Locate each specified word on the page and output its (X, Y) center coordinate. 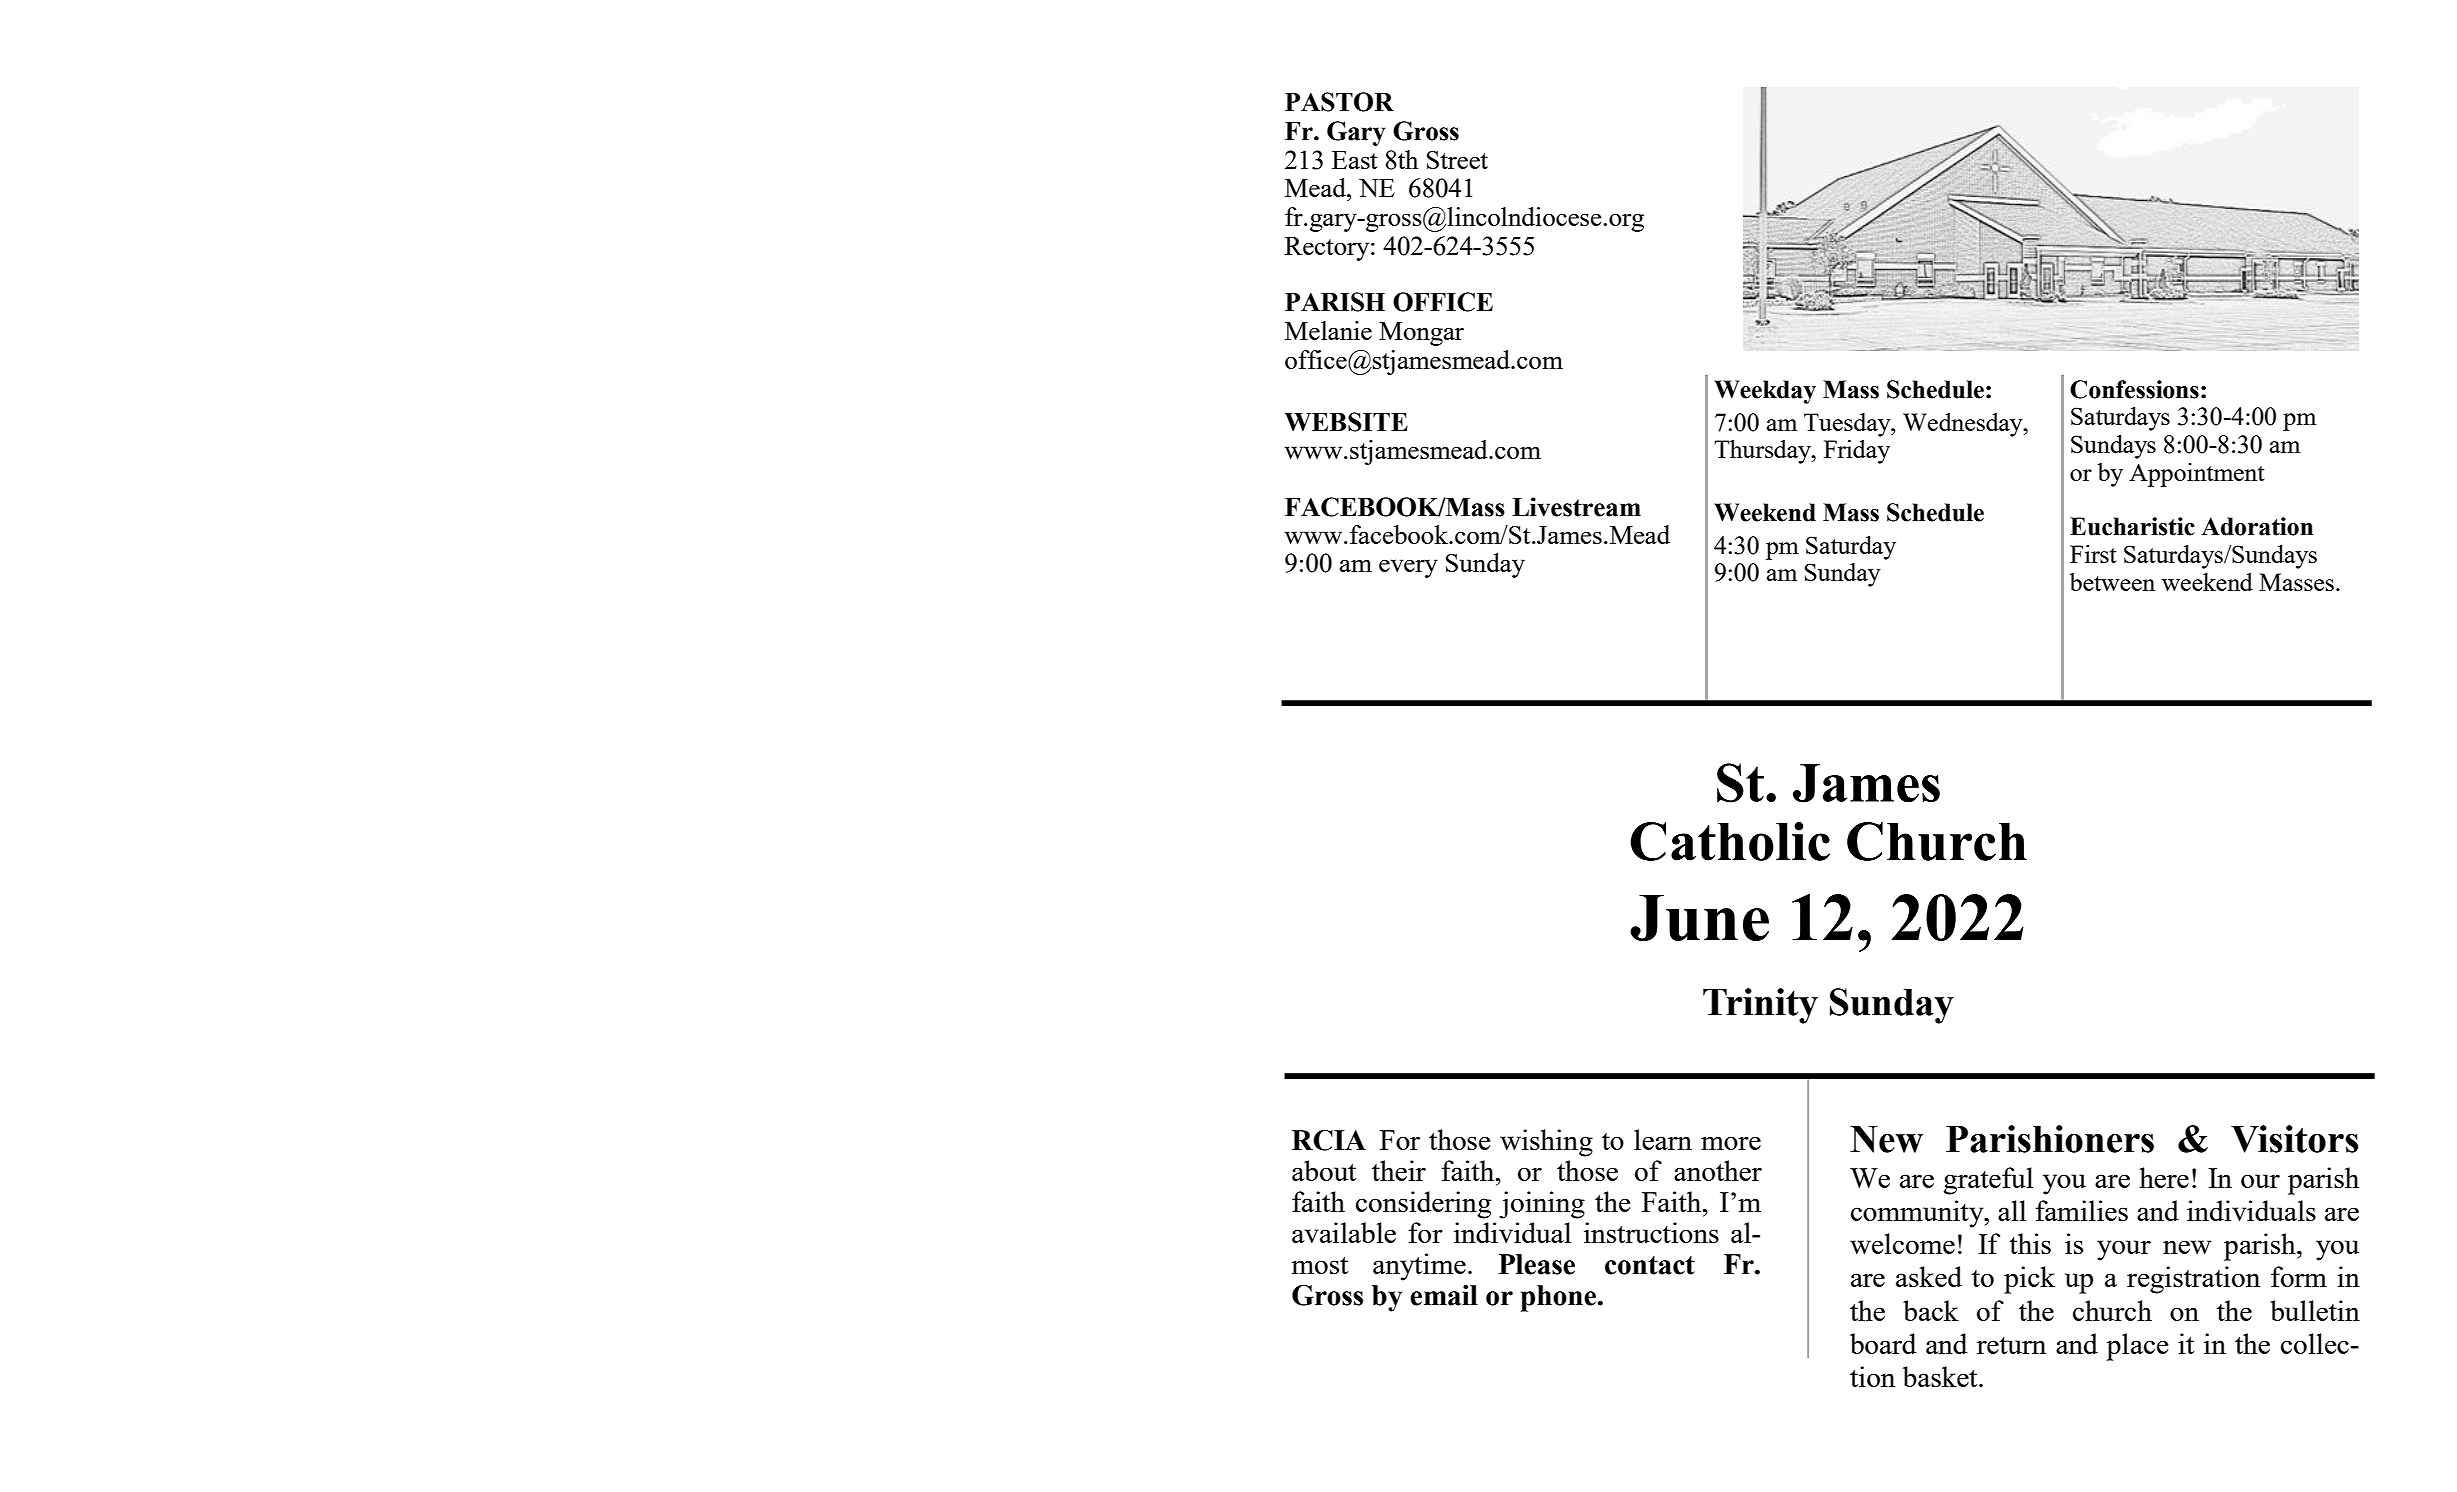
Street (1457, 160)
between (2112, 582)
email (1444, 1295)
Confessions (2134, 389)
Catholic (1730, 841)
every (1408, 568)
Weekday (1765, 392)
